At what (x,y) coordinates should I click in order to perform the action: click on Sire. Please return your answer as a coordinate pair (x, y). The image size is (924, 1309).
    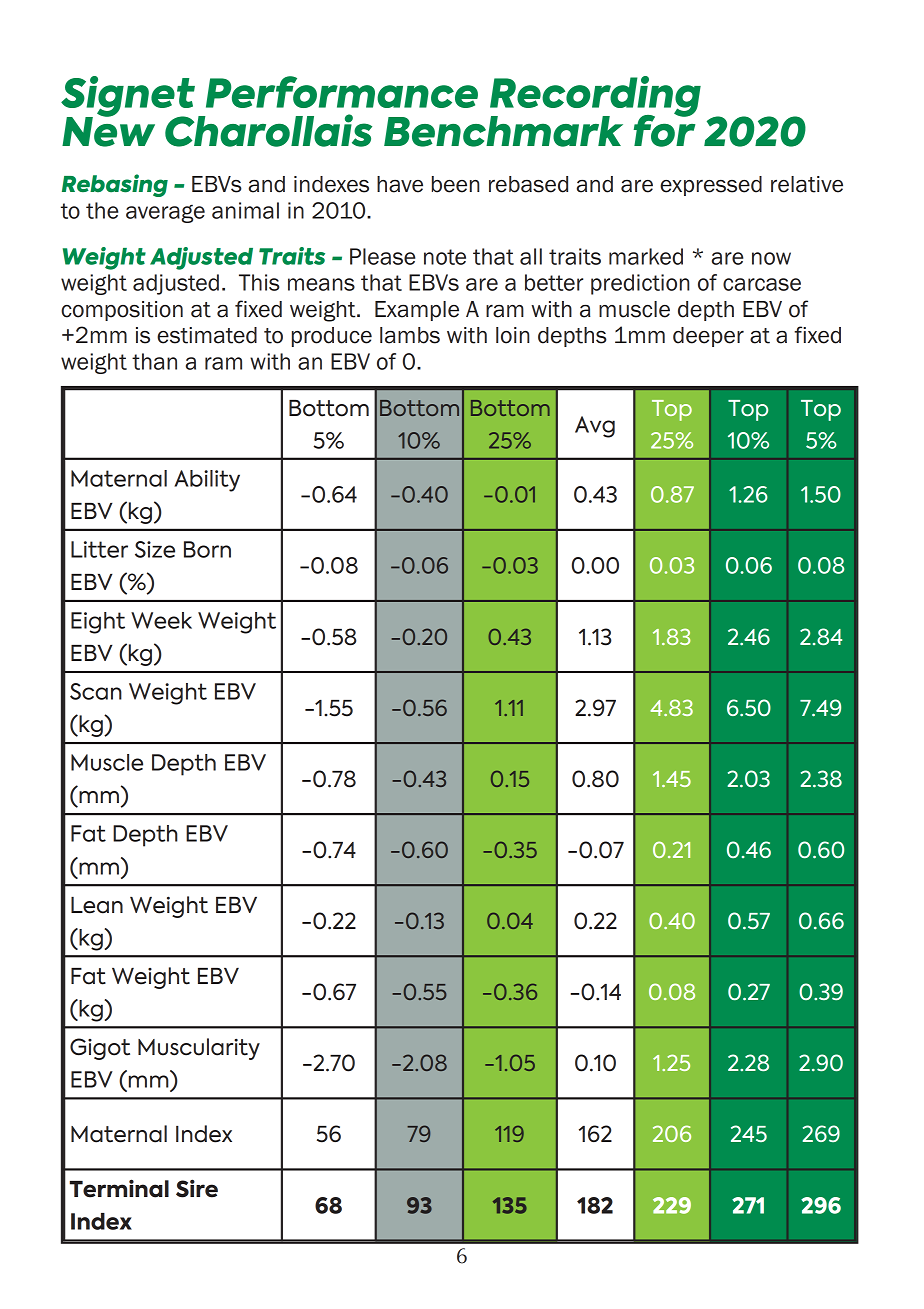
    Looking at the image, I should click on (197, 1188).
